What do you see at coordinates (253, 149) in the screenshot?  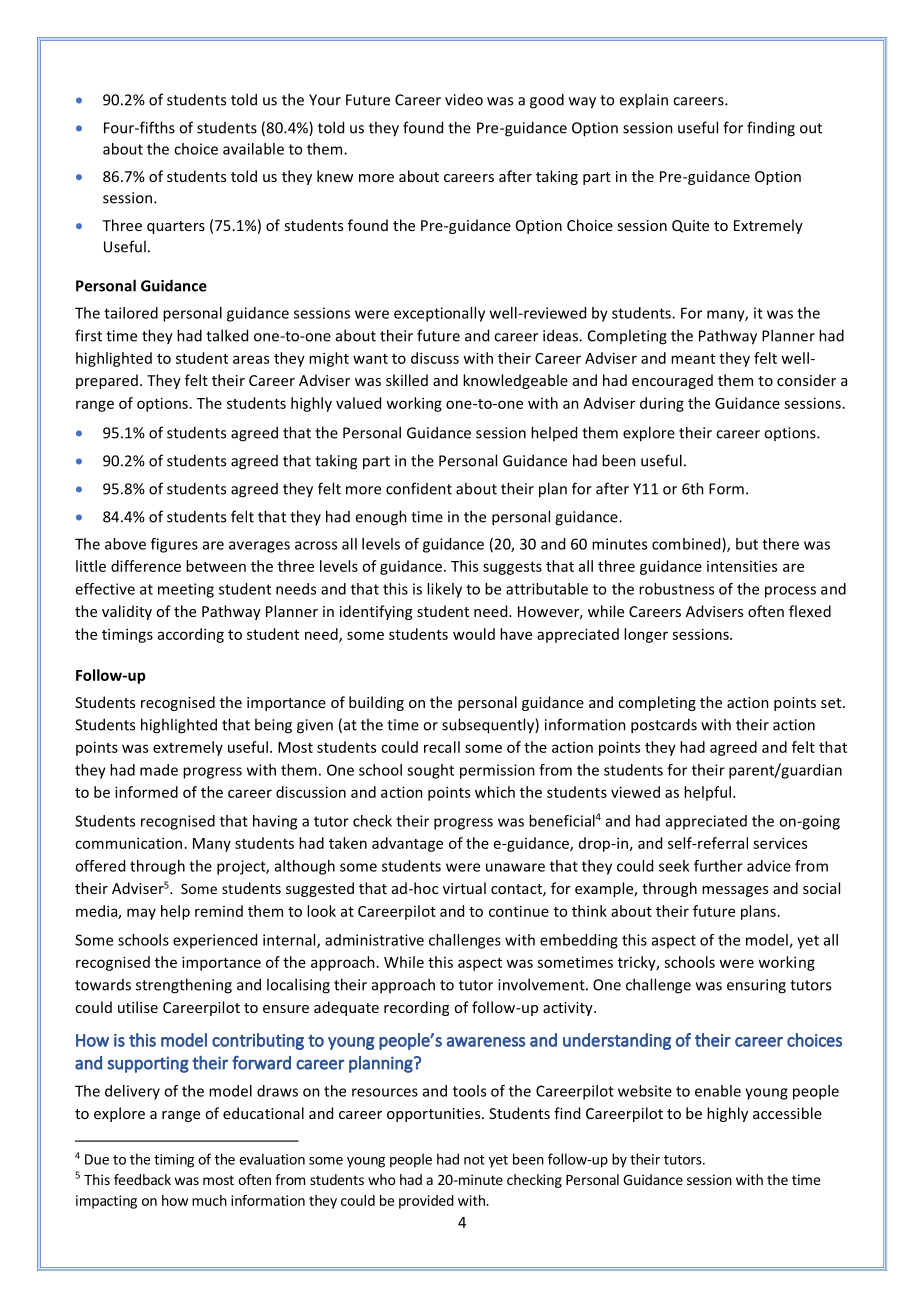 I see `available` at bounding box center [253, 149].
